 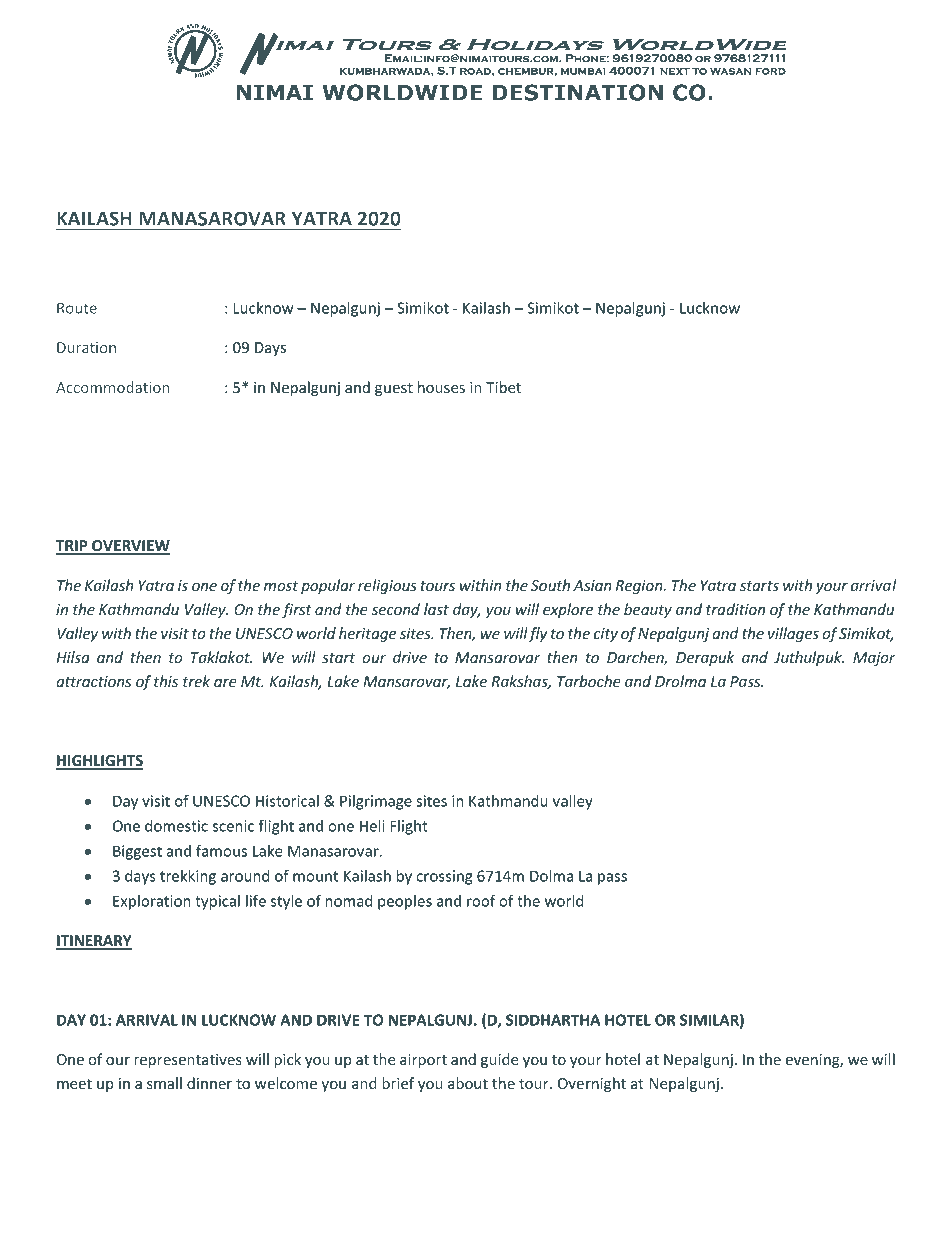 What do you see at coordinates (77, 308) in the page?
I see `Route` at bounding box center [77, 308].
